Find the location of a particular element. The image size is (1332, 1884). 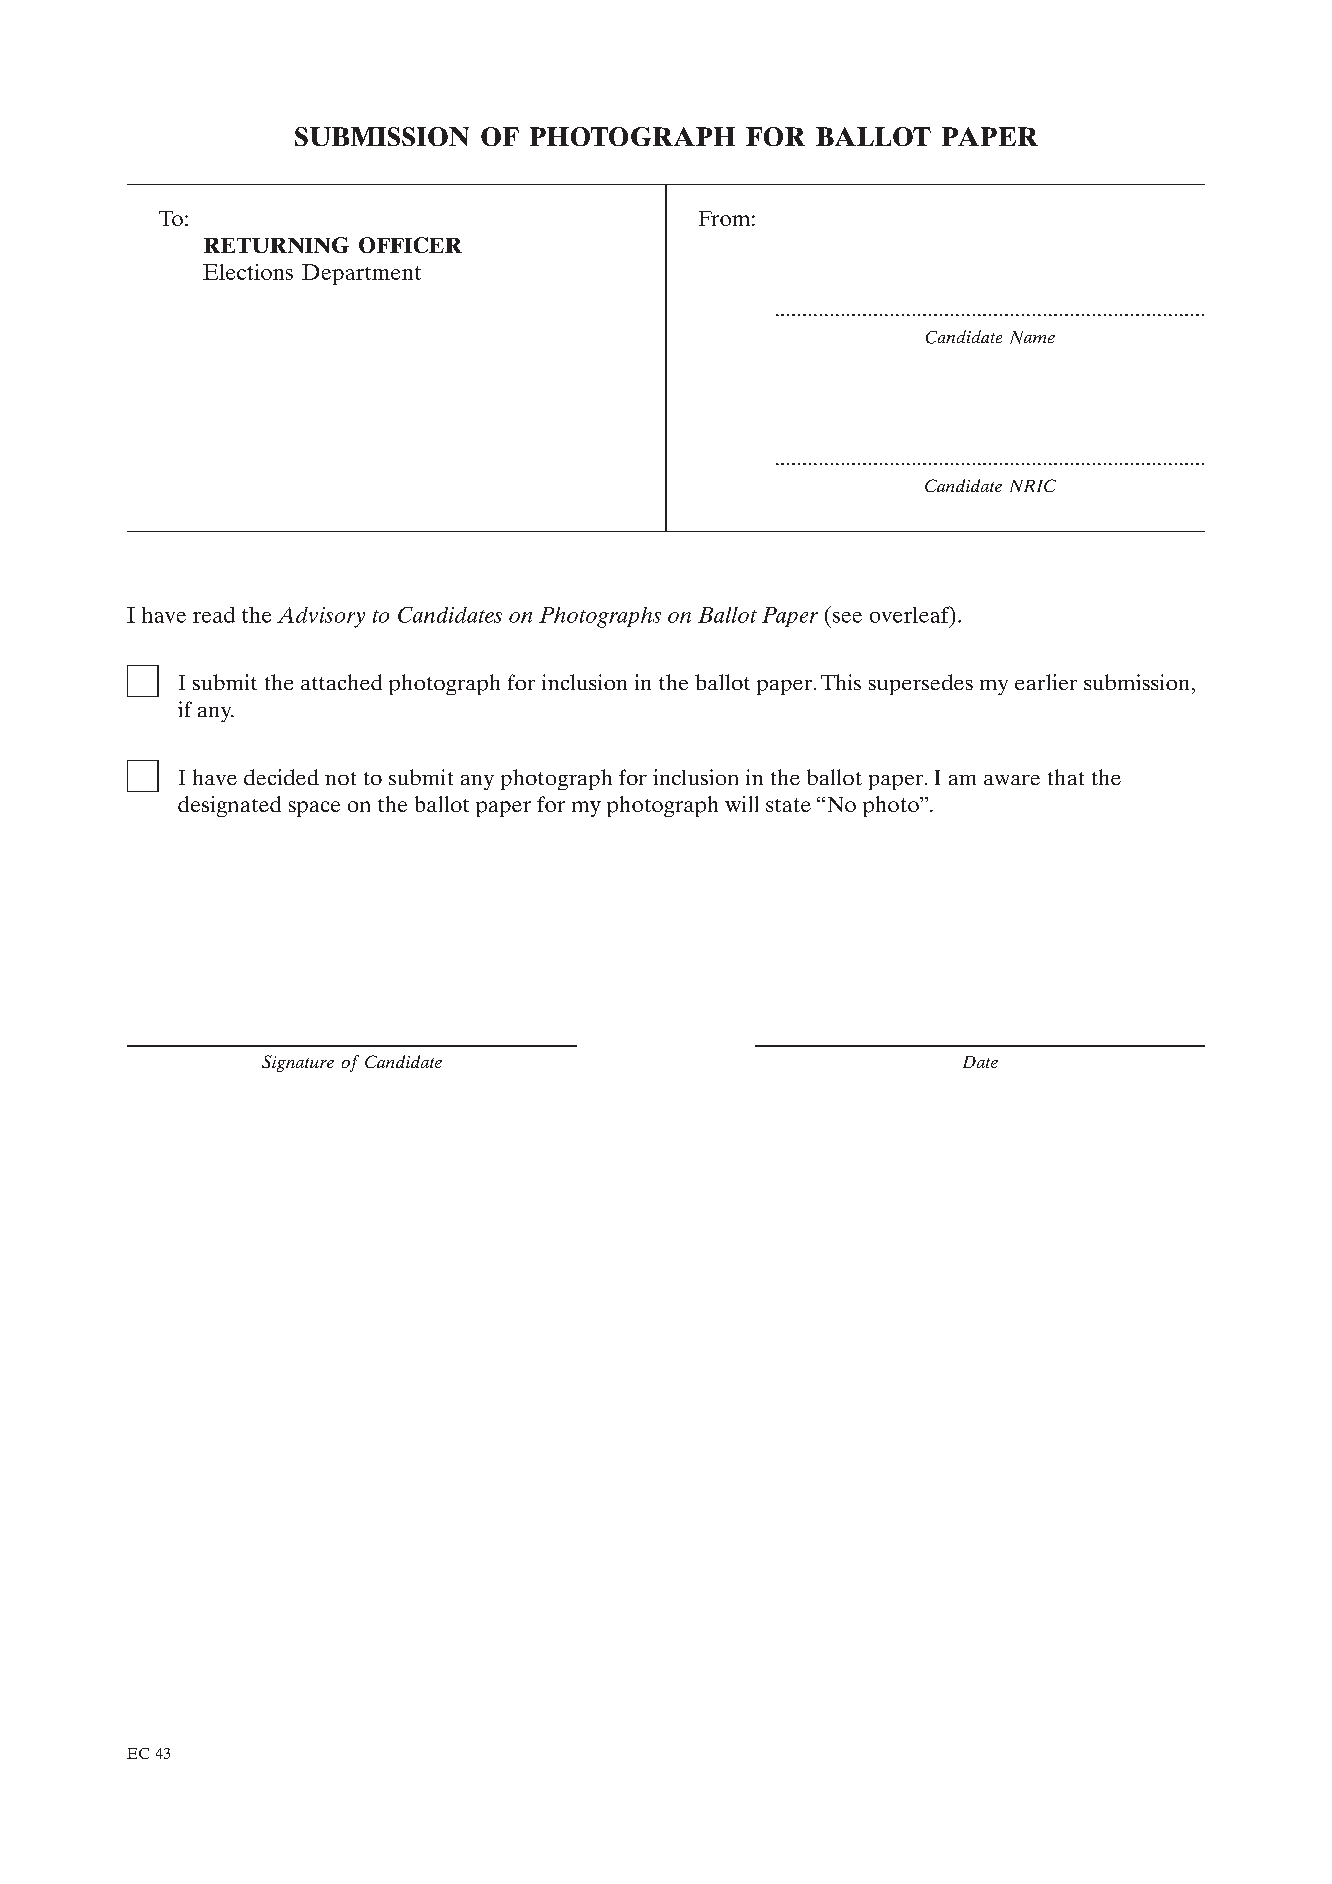

see is located at coordinates (847, 617).
